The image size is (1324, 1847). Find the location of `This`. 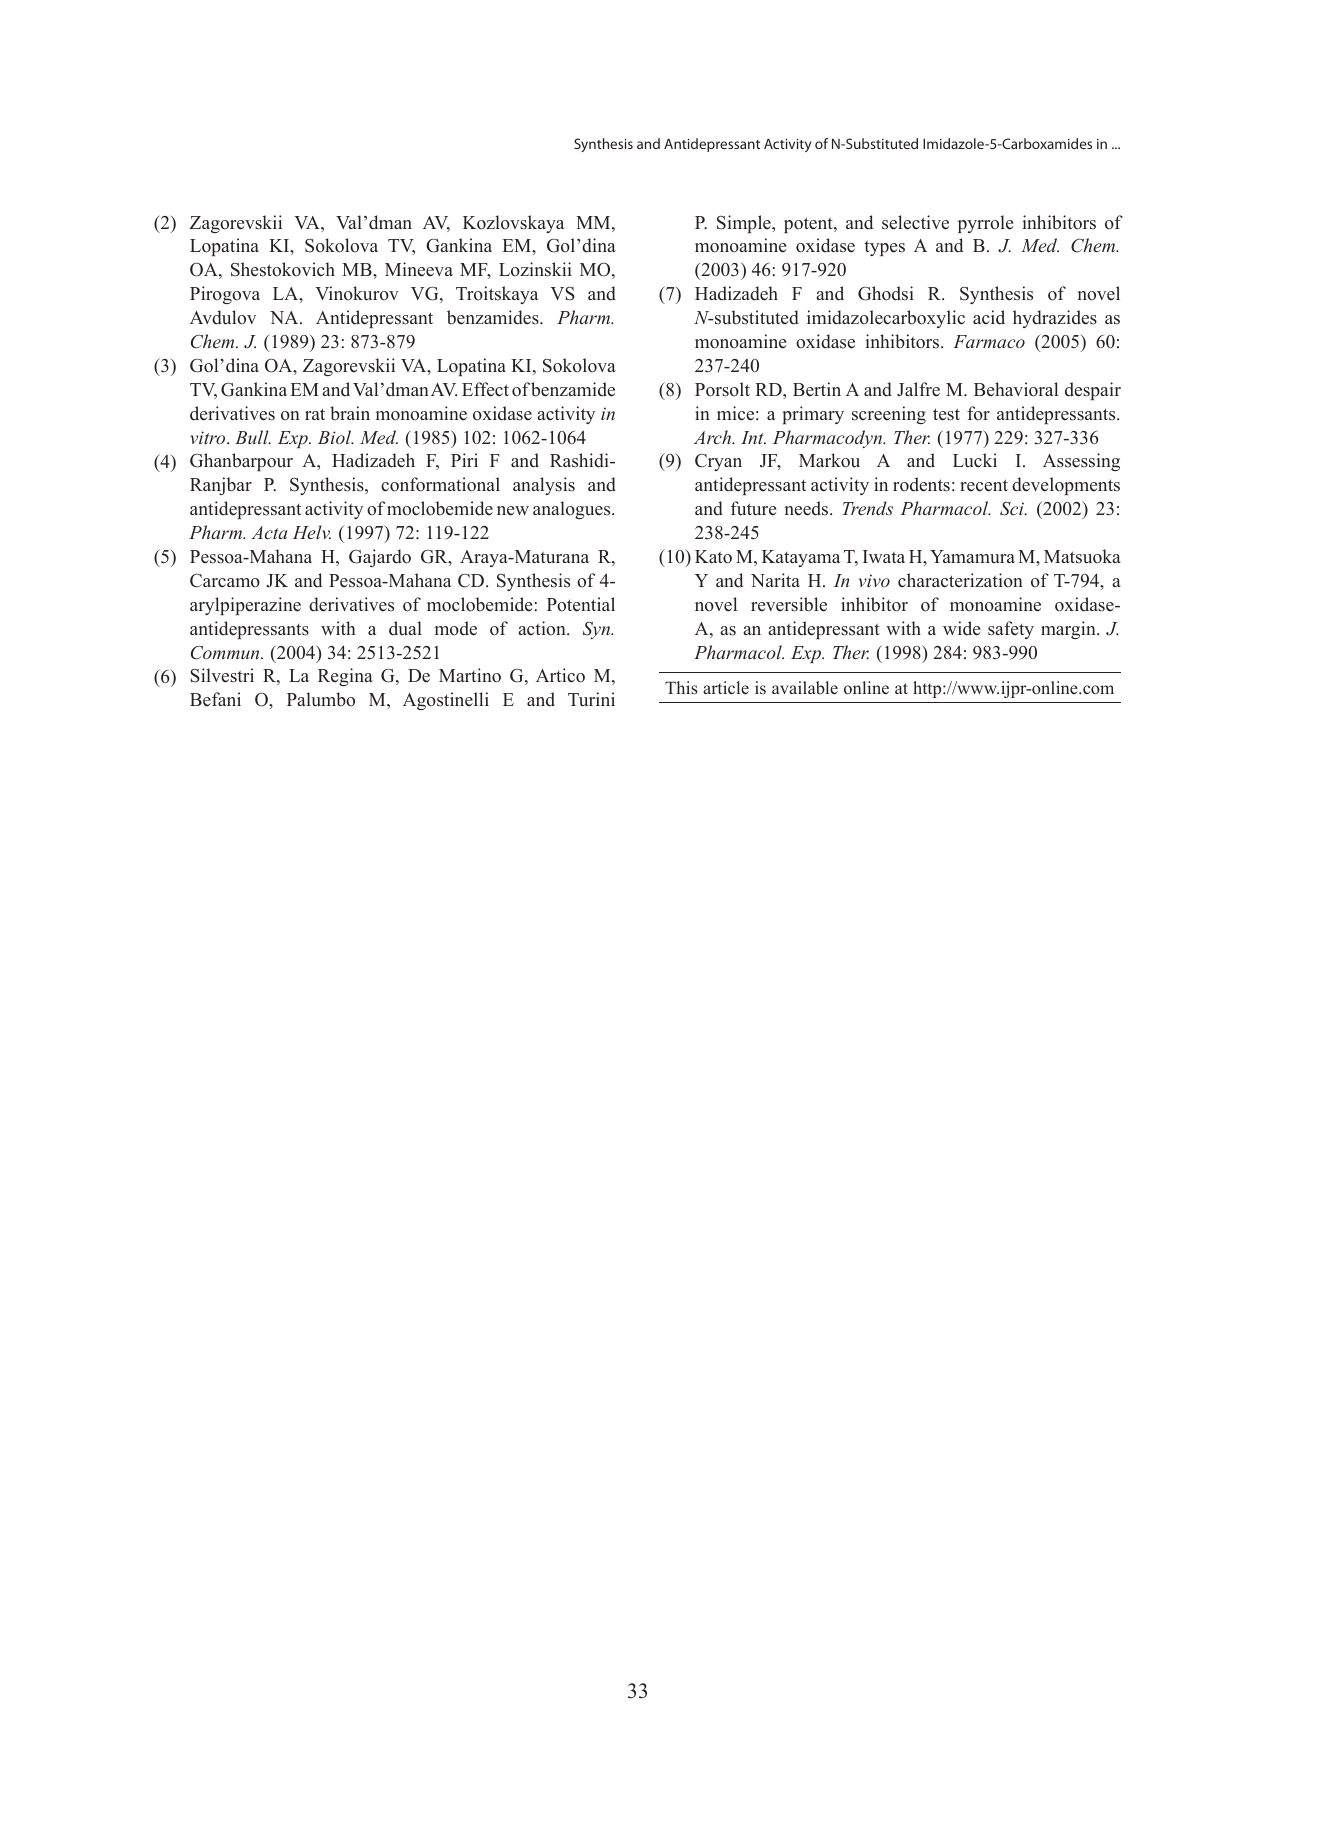

This is located at coordinates (681, 688).
